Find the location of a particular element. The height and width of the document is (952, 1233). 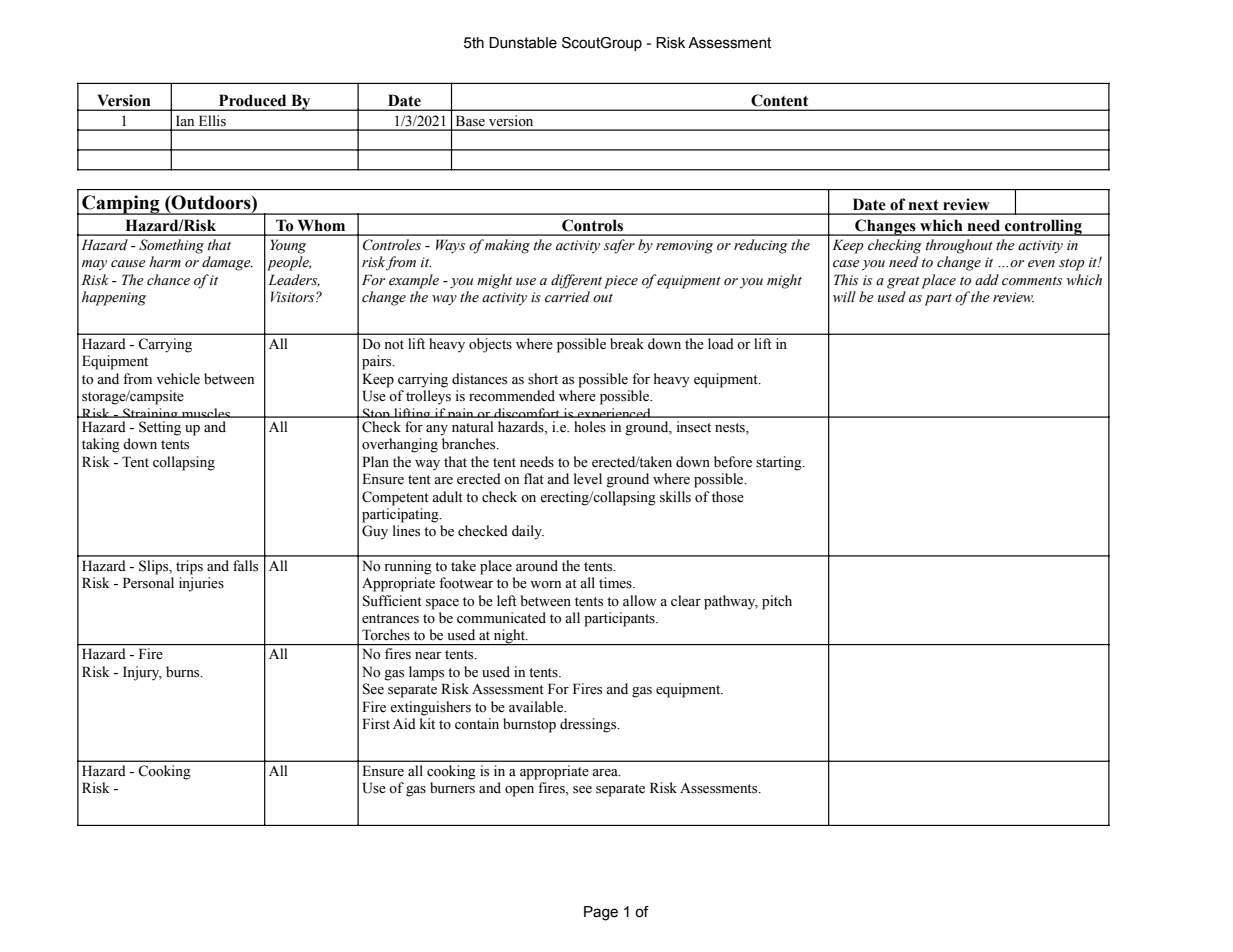

great is located at coordinates (903, 282).
